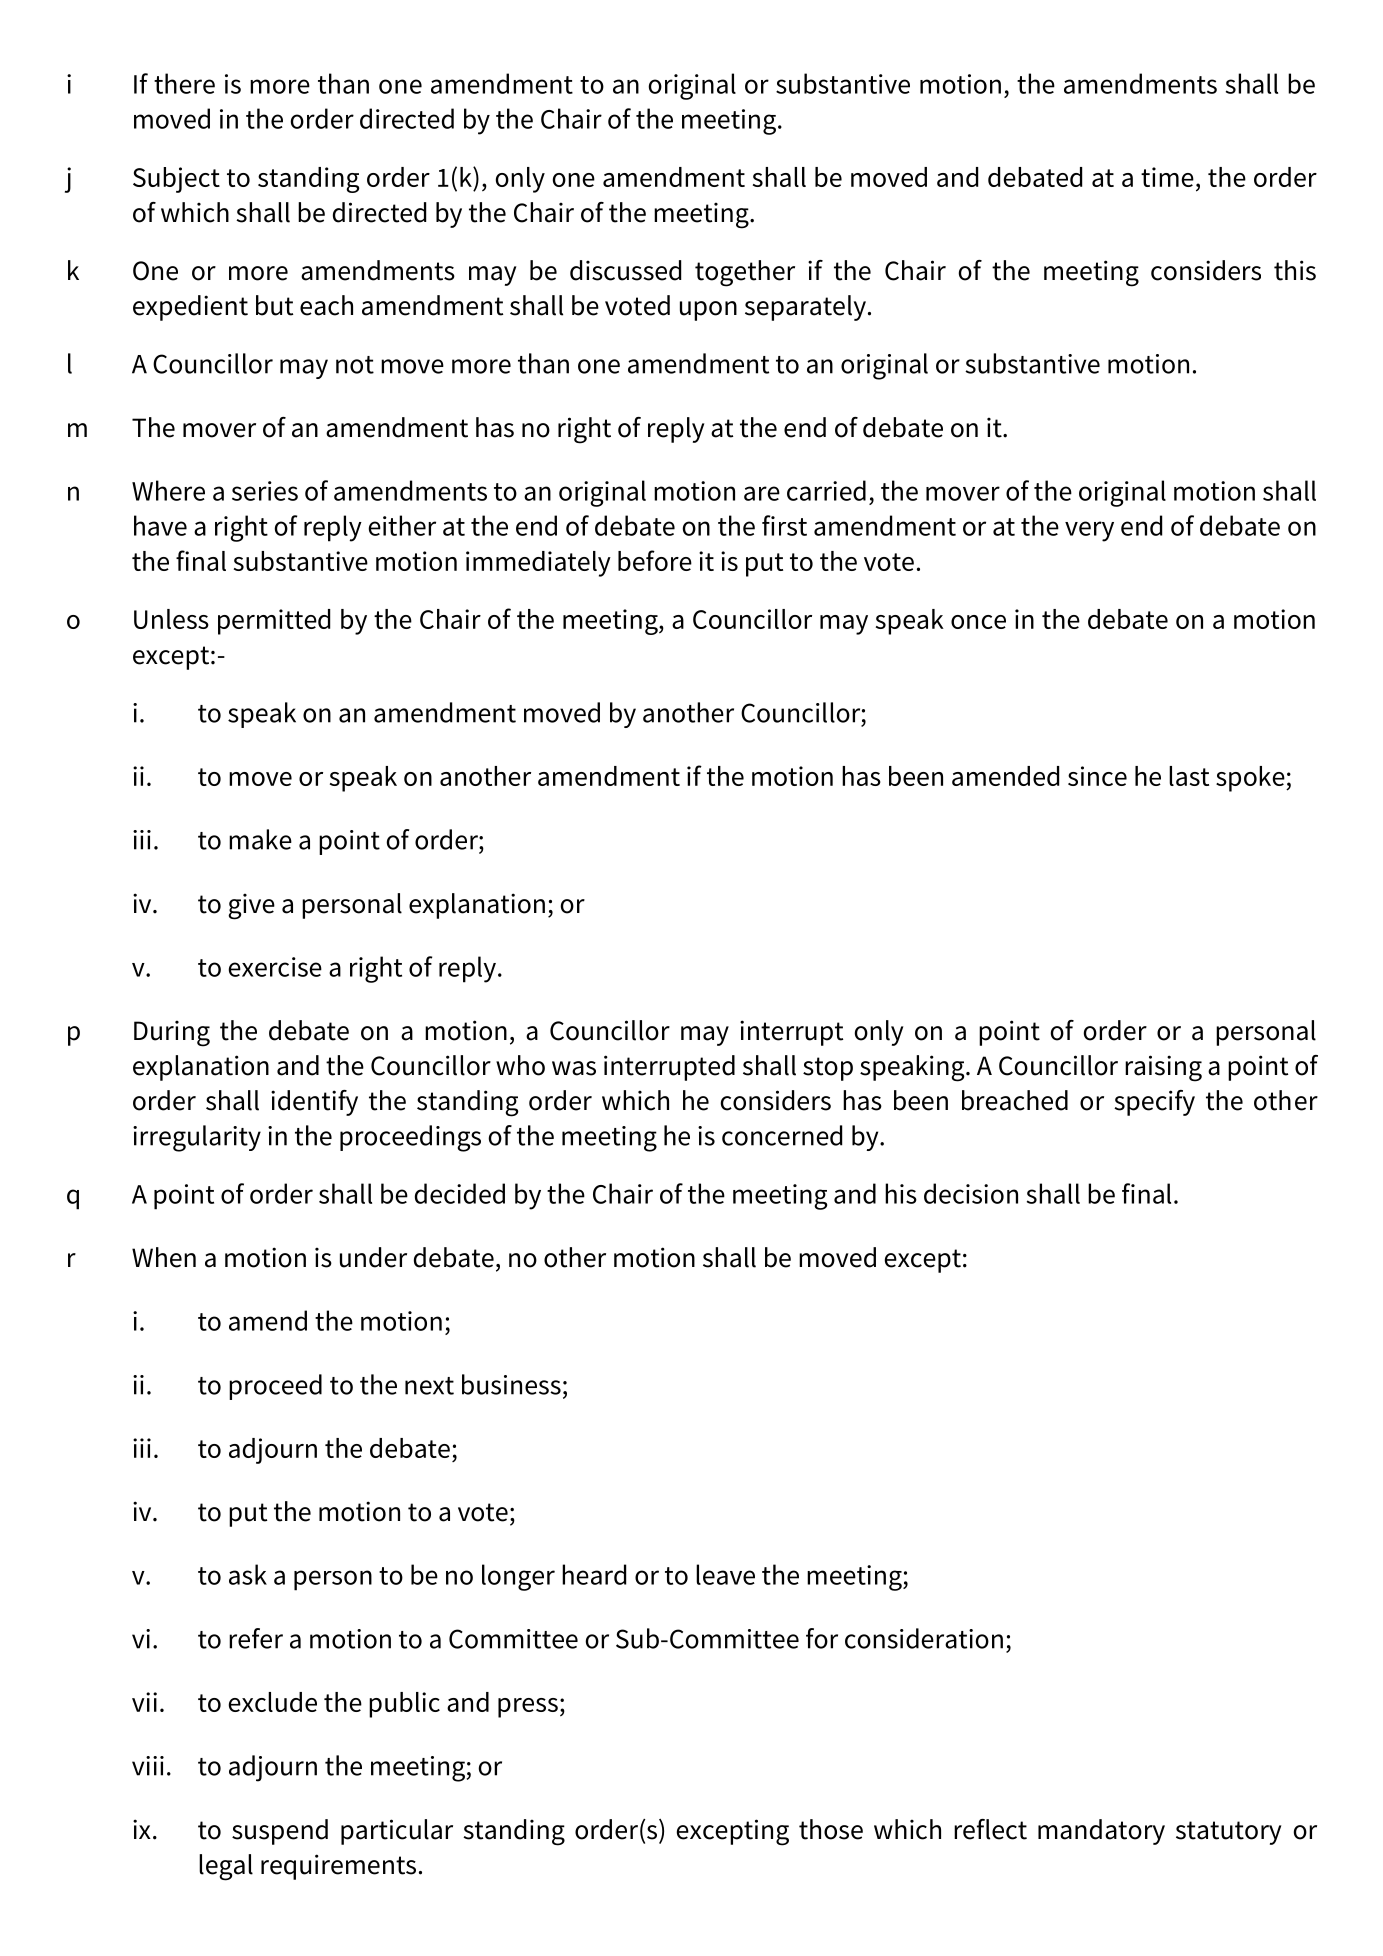 Image resolution: width=1383 pixels, height=1956 pixels. Describe the element at coordinates (184, 83) in the document. I see `there` at that location.
